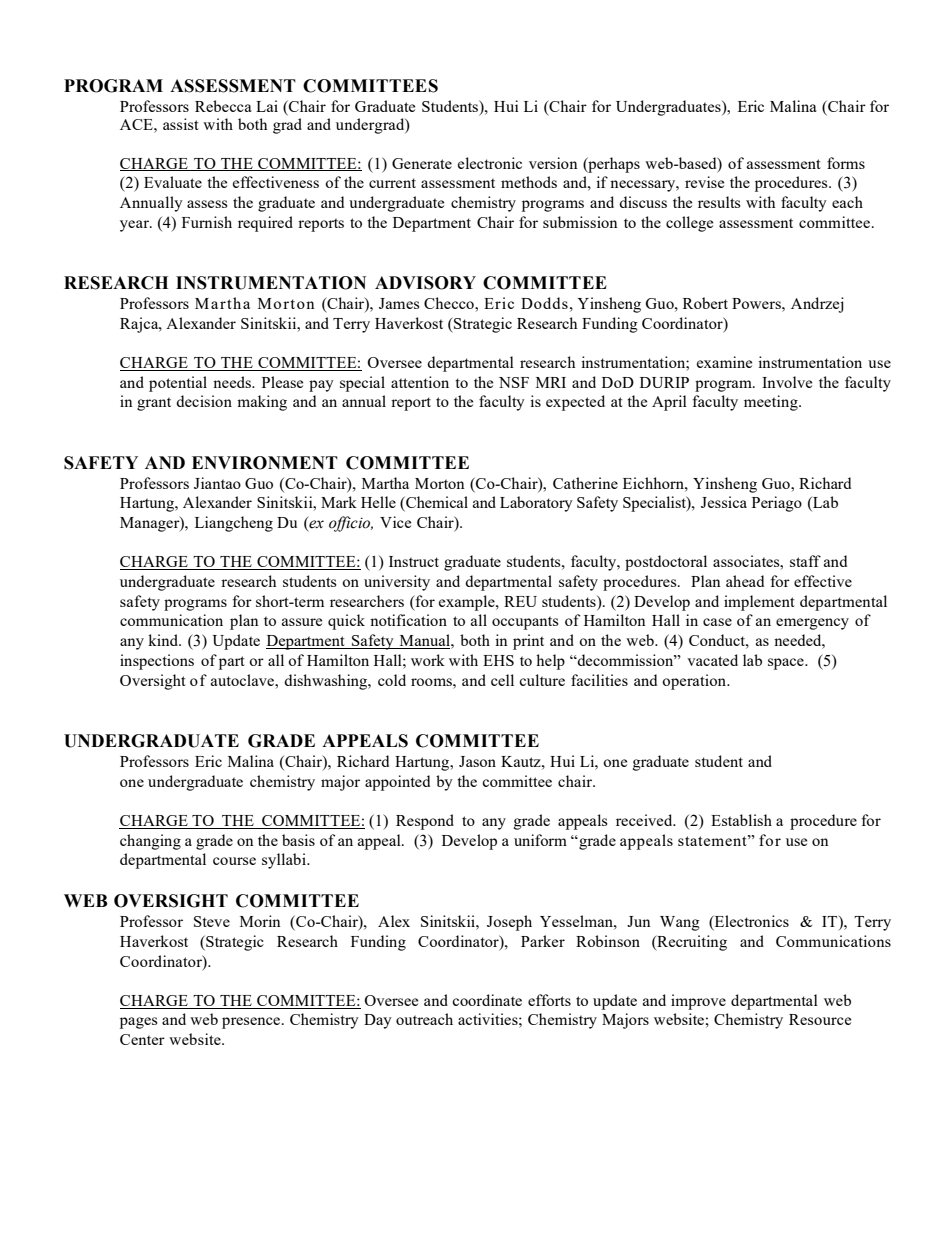 The height and width of the image is (1233, 952). What do you see at coordinates (553, 163) in the image?
I see `version` at bounding box center [553, 163].
